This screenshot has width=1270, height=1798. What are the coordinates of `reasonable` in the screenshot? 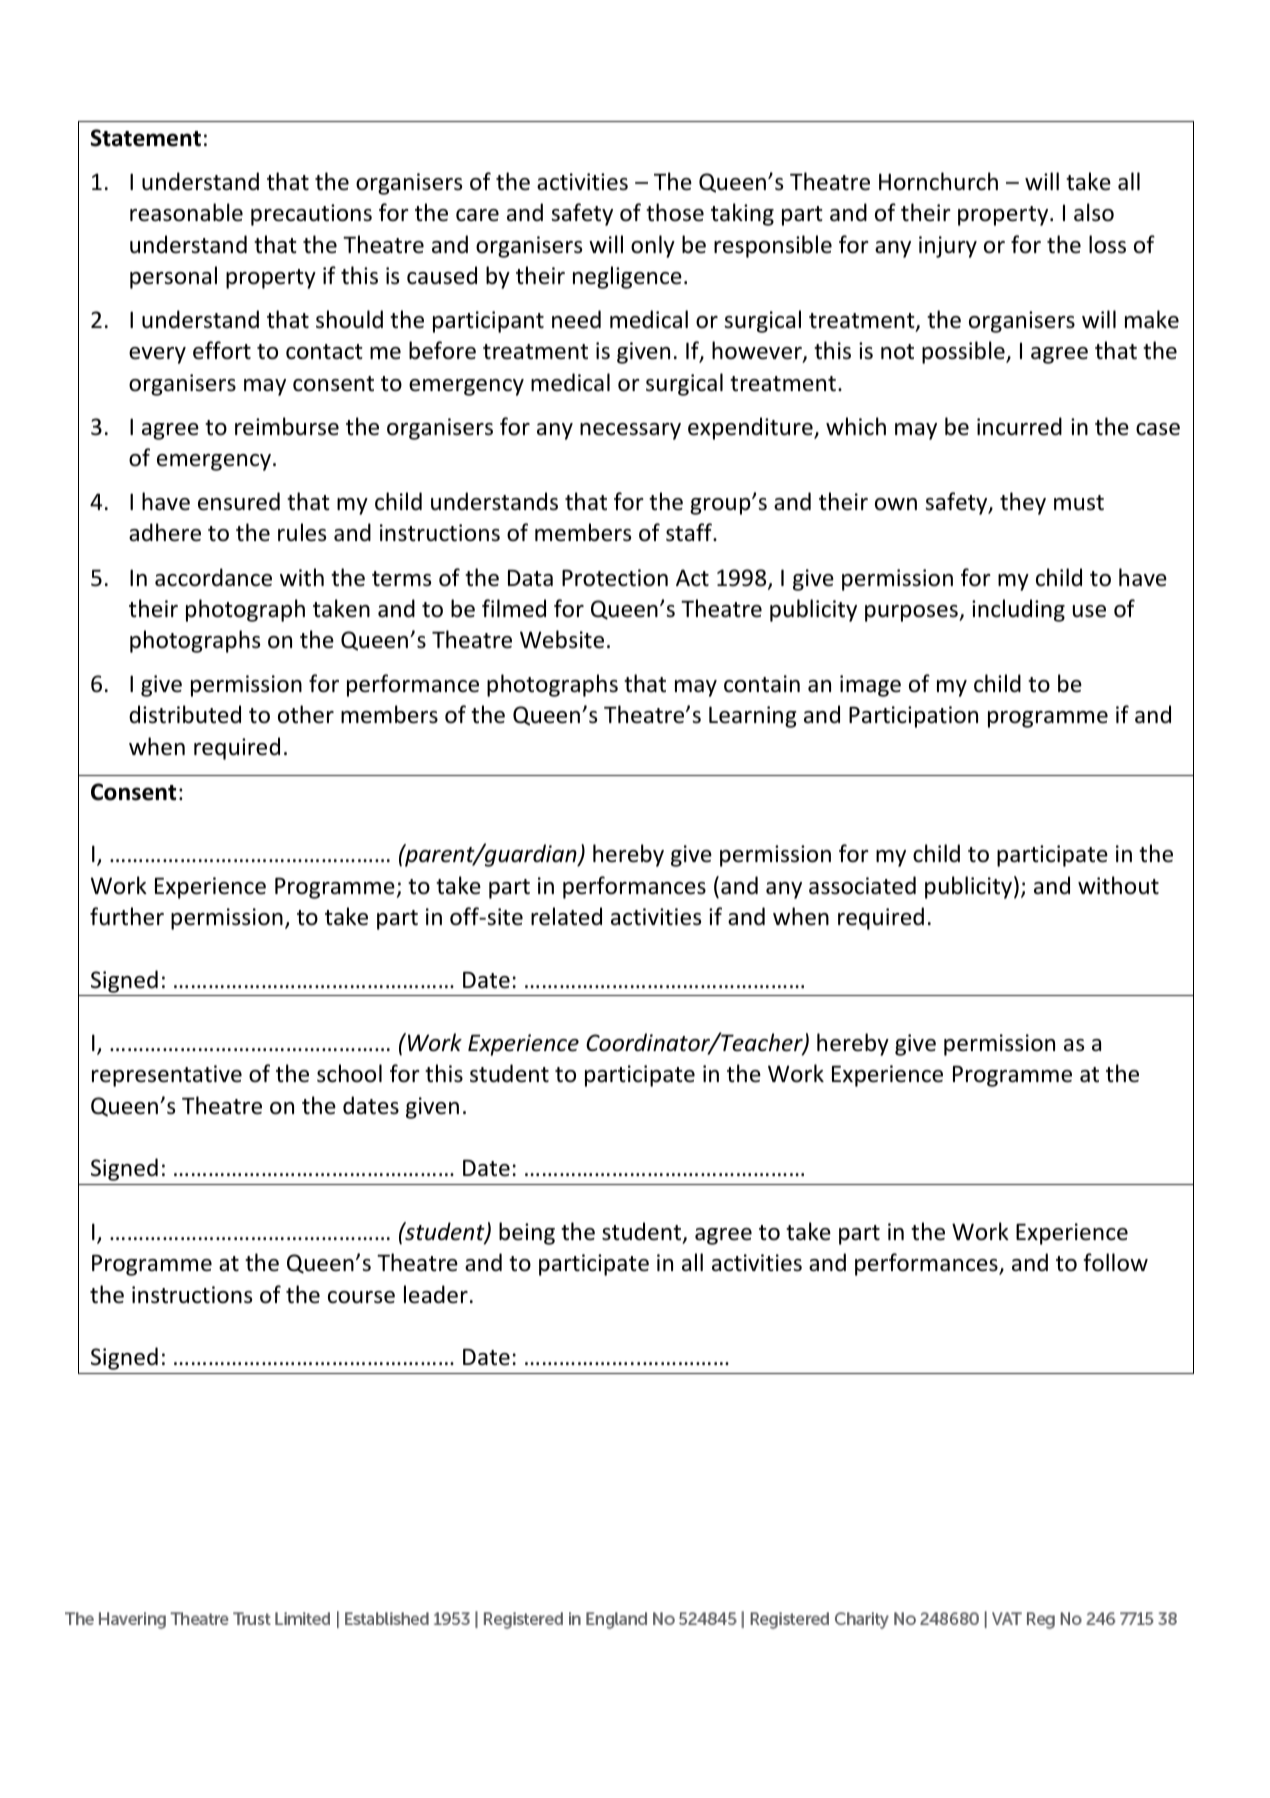 It's located at (186, 212).
